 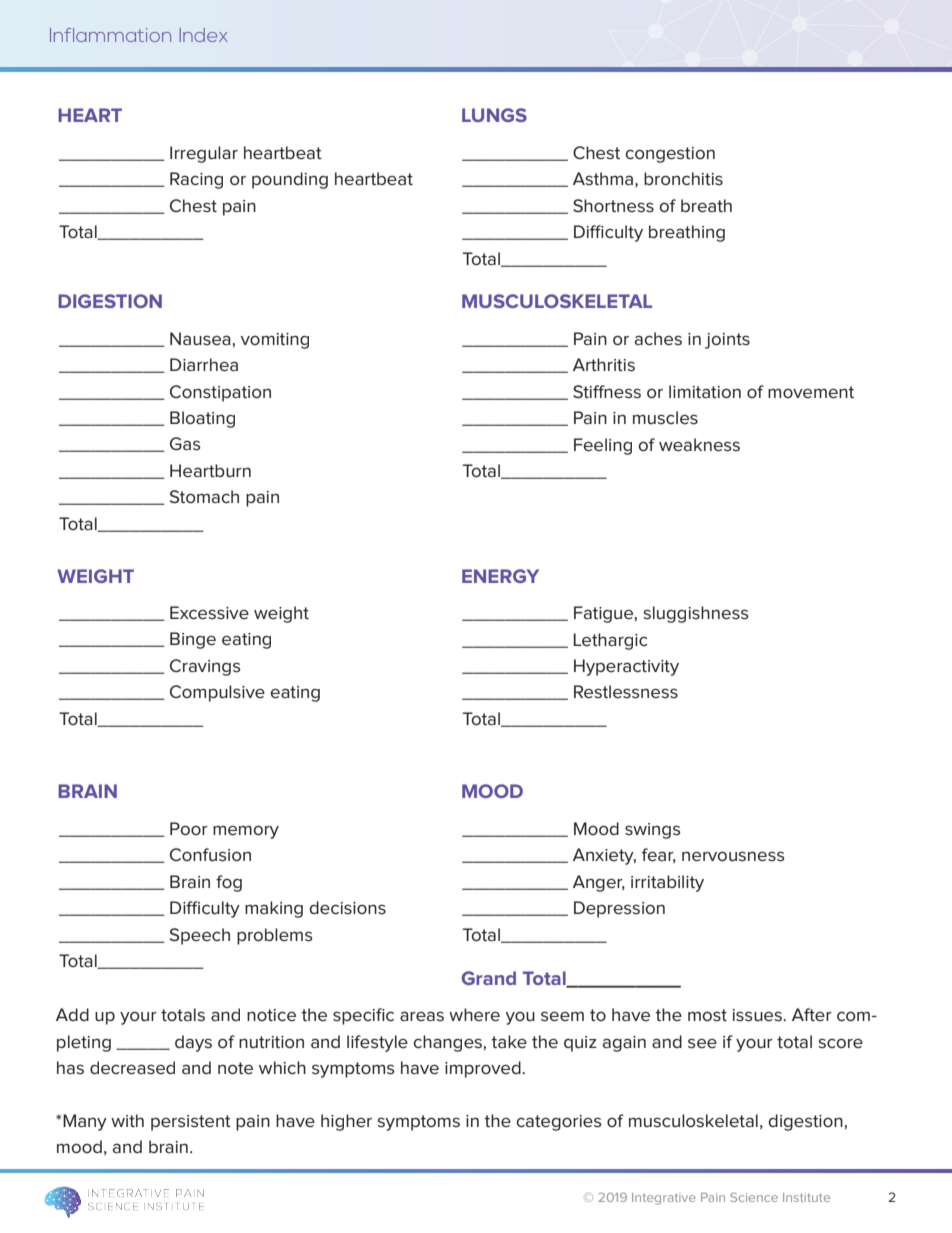 What do you see at coordinates (500, 576) in the document?
I see `ENERGY` at bounding box center [500, 576].
